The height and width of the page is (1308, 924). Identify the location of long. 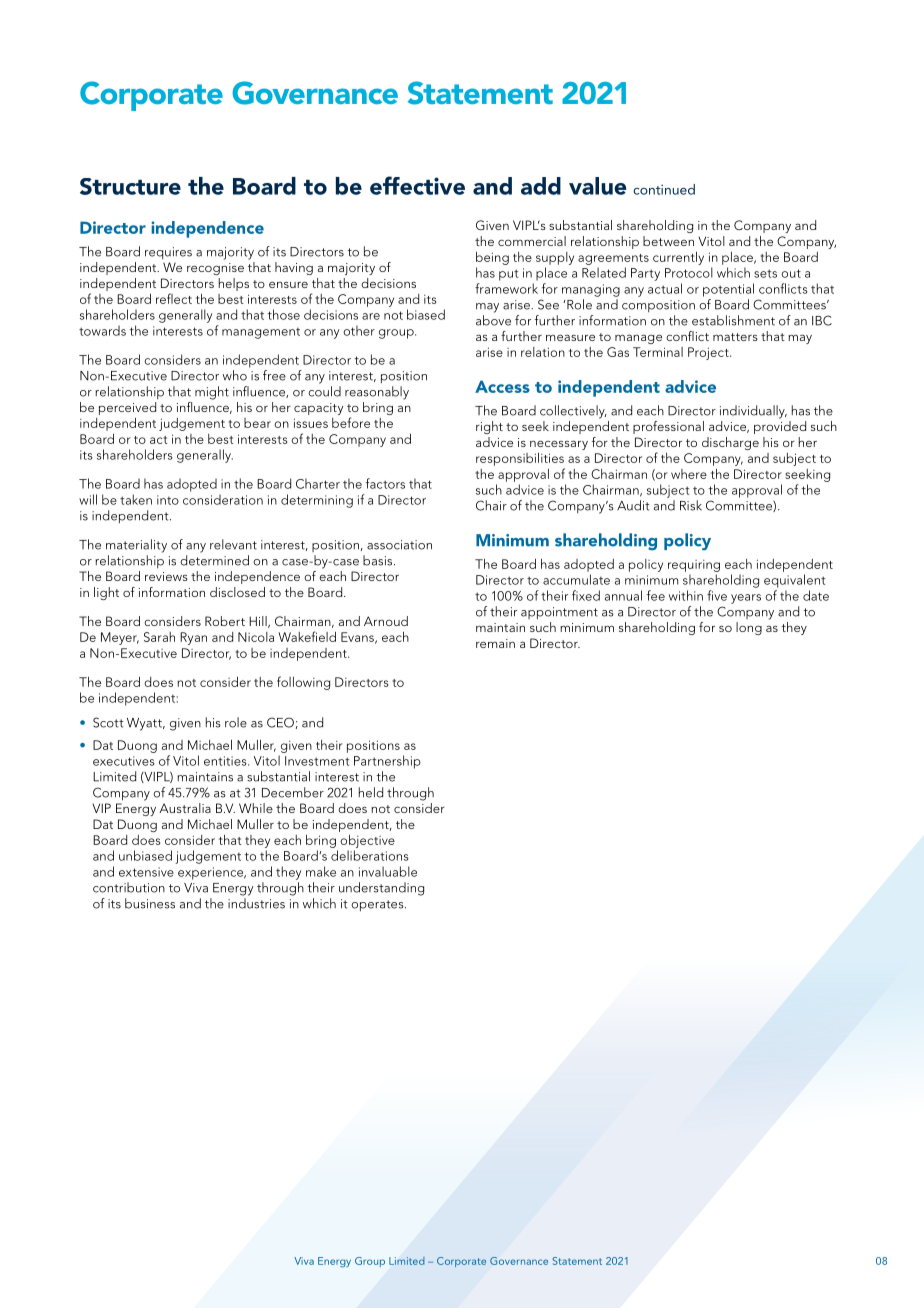
(749, 628).
